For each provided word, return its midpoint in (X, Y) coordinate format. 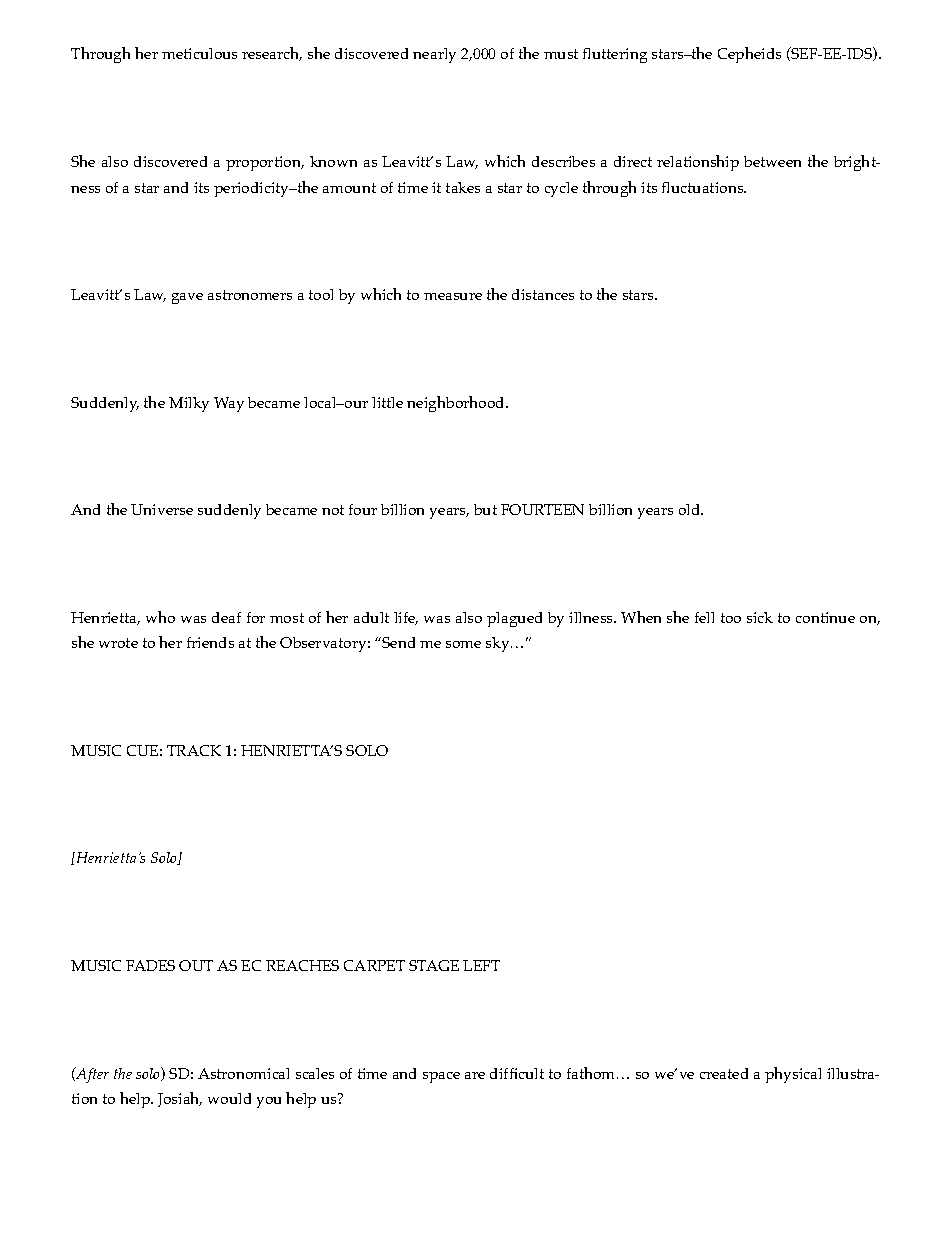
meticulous (199, 53)
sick (760, 617)
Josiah (180, 1099)
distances (543, 294)
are (475, 1075)
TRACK (194, 750)
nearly (434, 55)
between (772, 161)
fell (704, 617)
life (406, 618)
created (724, 1073)
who (160, 617)
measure (453, 296)
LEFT (481, 965)
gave (187, 298)
